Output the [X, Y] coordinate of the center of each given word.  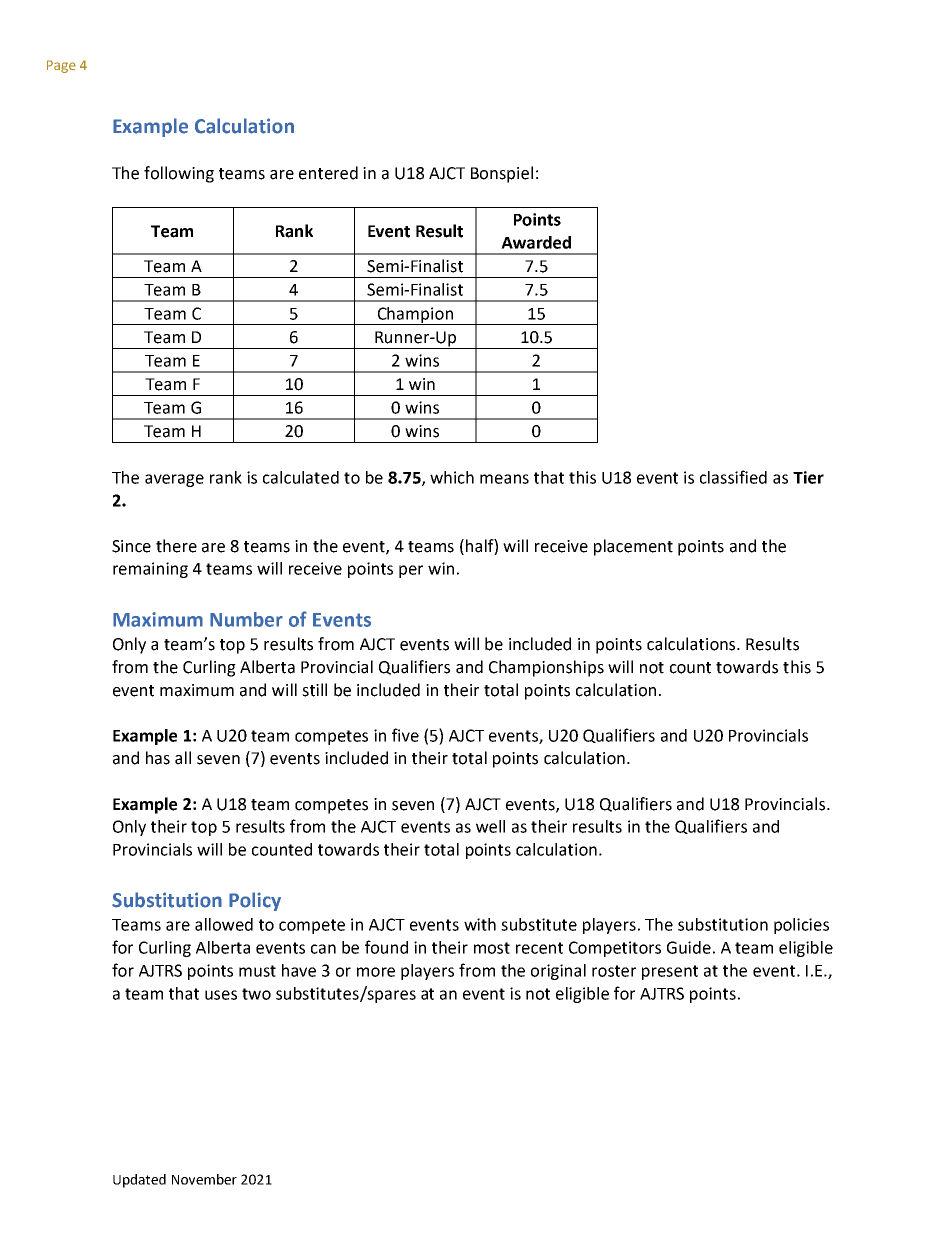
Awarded [536, 242]
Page [61, 66]
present [670, 972]
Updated [139, 1181]
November [204, 1179]
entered [328, 173]
